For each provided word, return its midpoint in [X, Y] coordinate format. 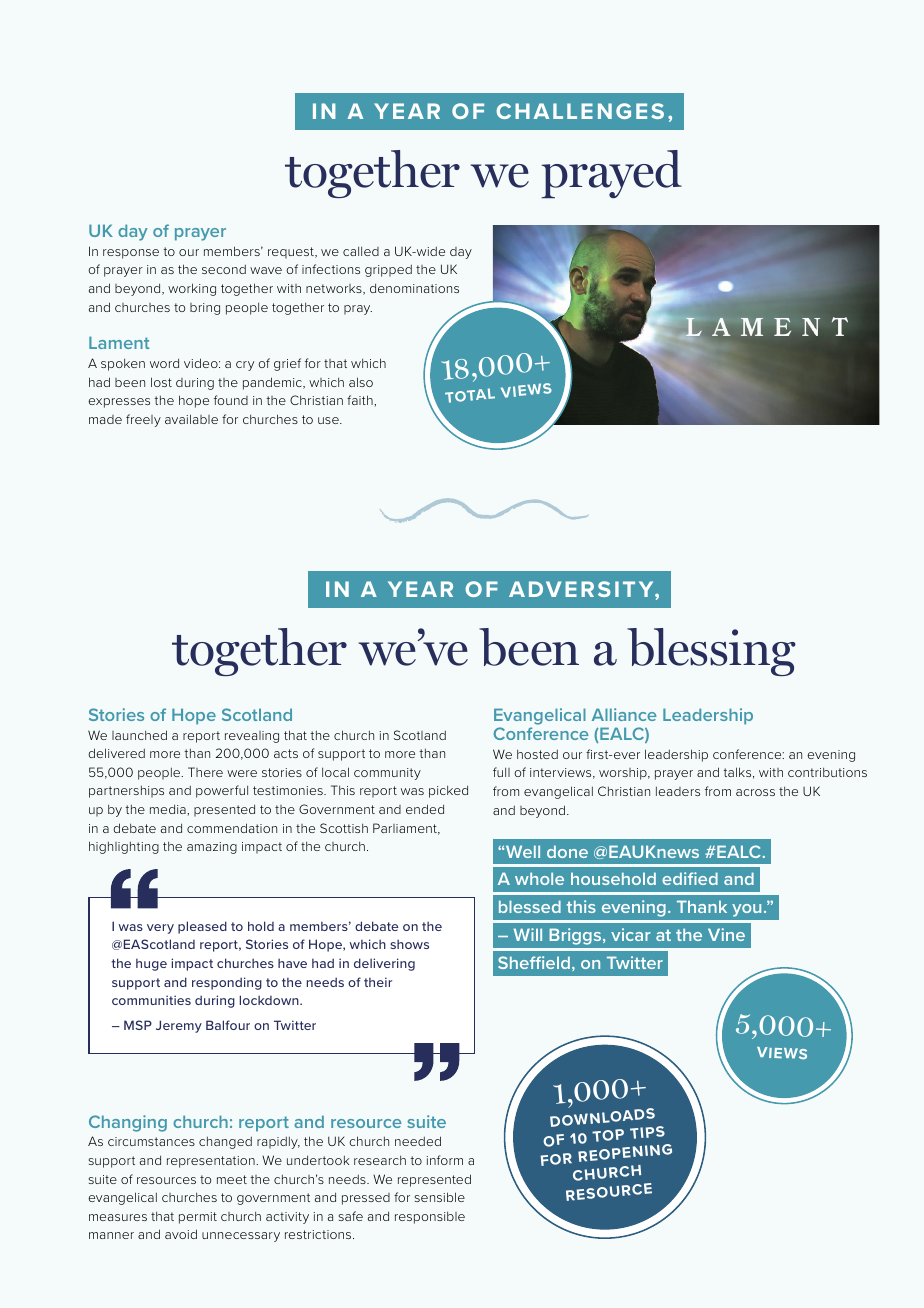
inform [445, 1160]
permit [198, 1218]
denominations [414, 288]
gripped [388, 271]
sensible [440, 1197]
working [192, 289]
